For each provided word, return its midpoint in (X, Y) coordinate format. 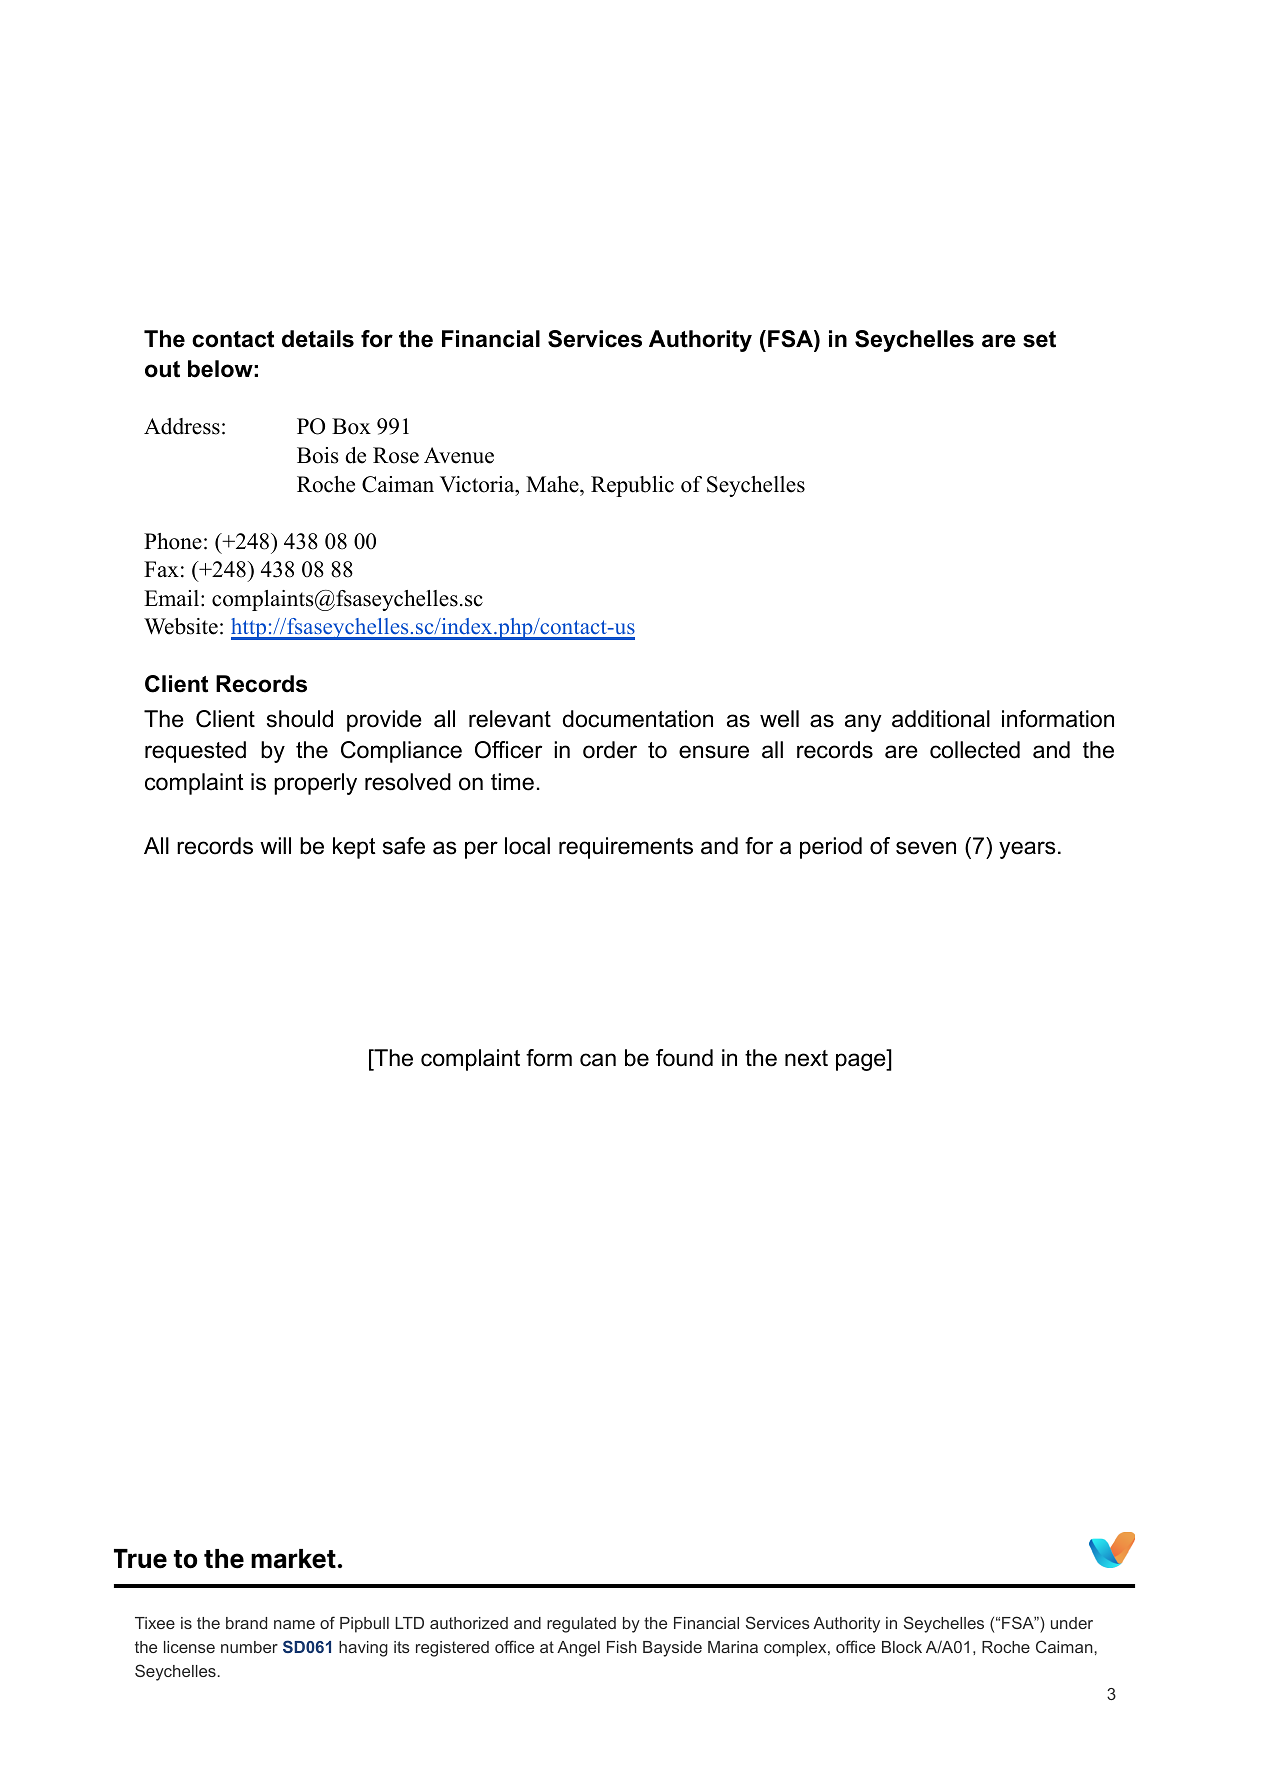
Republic (632, 486)
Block (902, 1647)
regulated (581, 1625)
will (275, 845)
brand (246, 1623)
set (1039, 339)
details (318, 339)
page (862, 1062)
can (598, 1060)
